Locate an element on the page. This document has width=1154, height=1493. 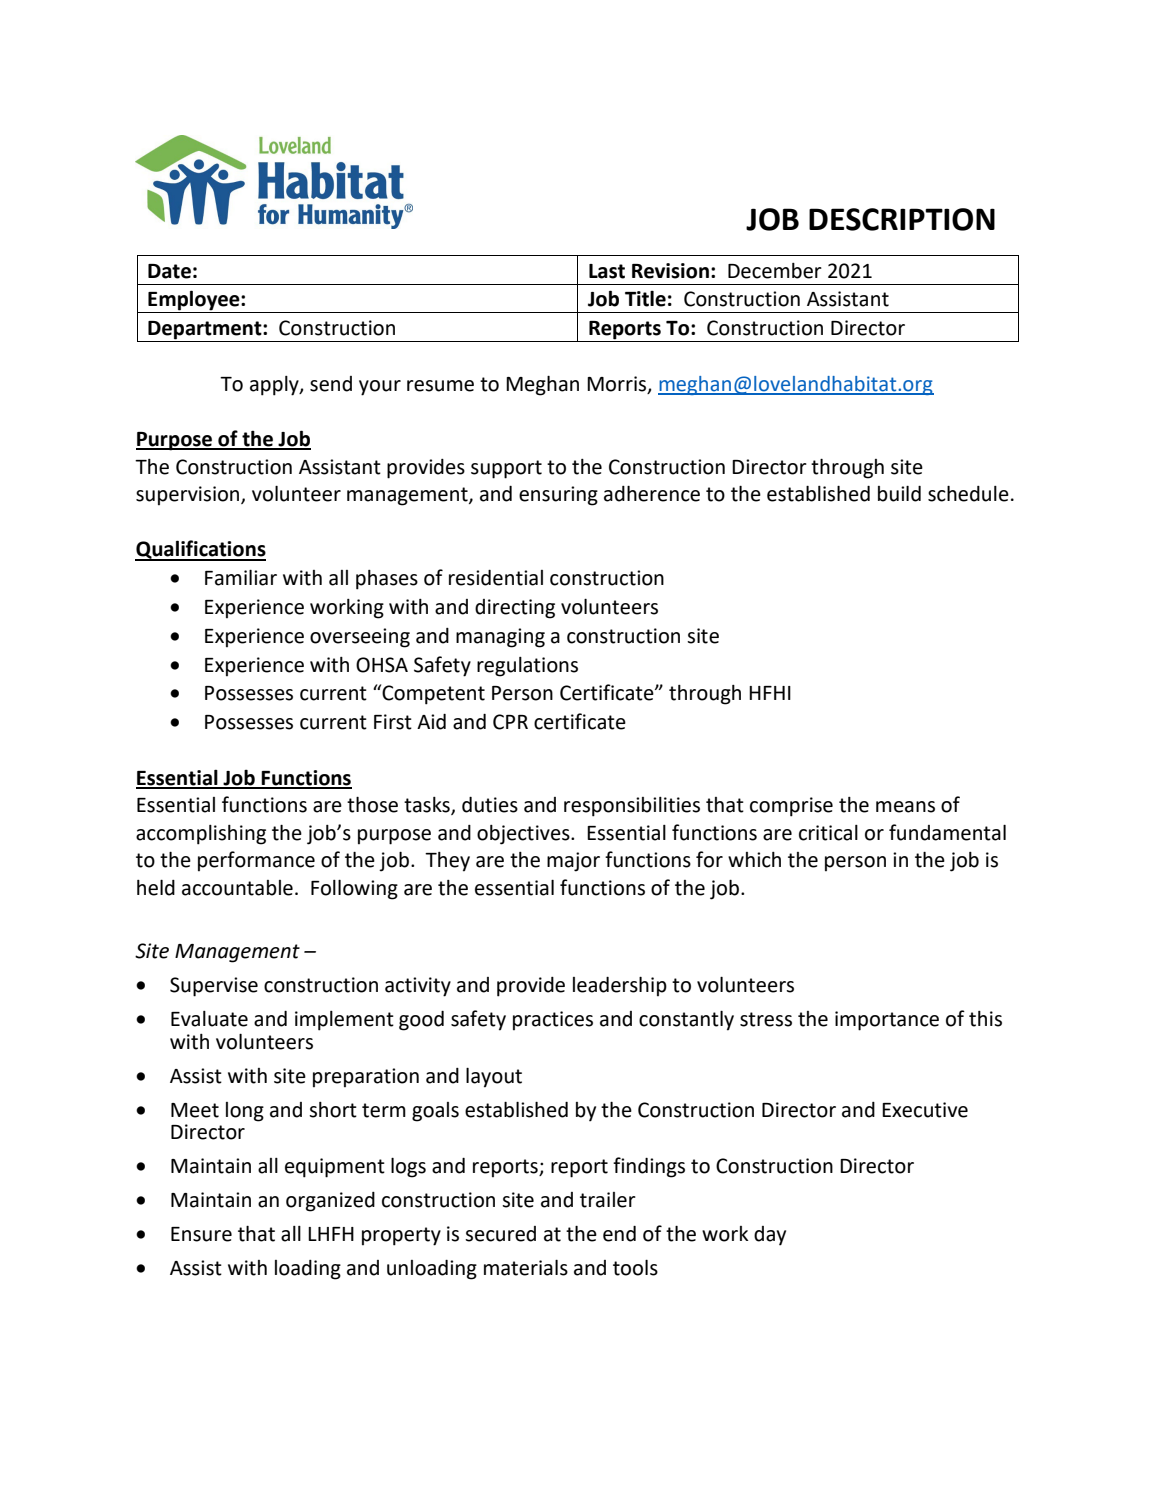
Ensure is located at coordinates (201, 1234).
